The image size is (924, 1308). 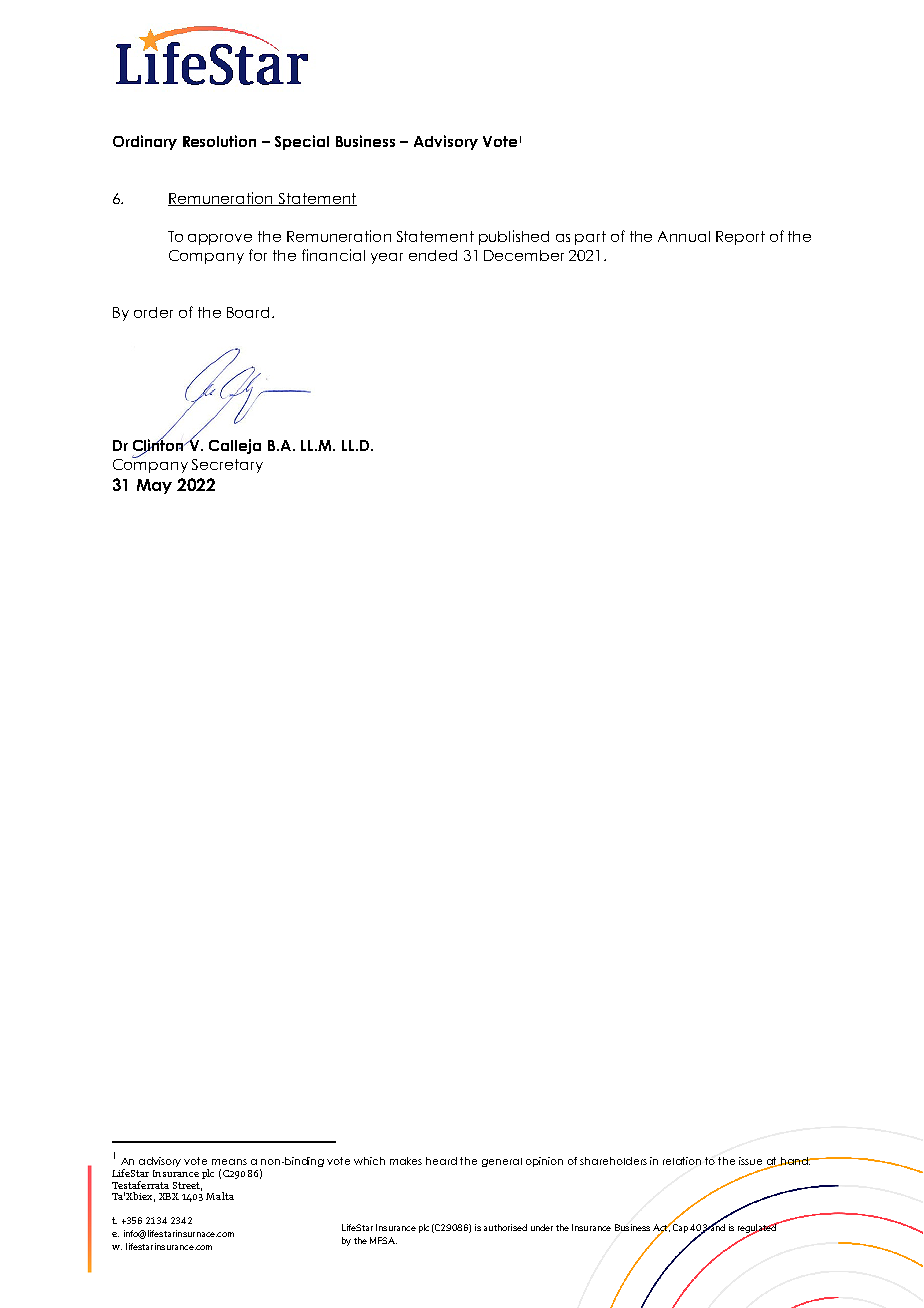 I want to click on ended, so click(x=433, y=255).
